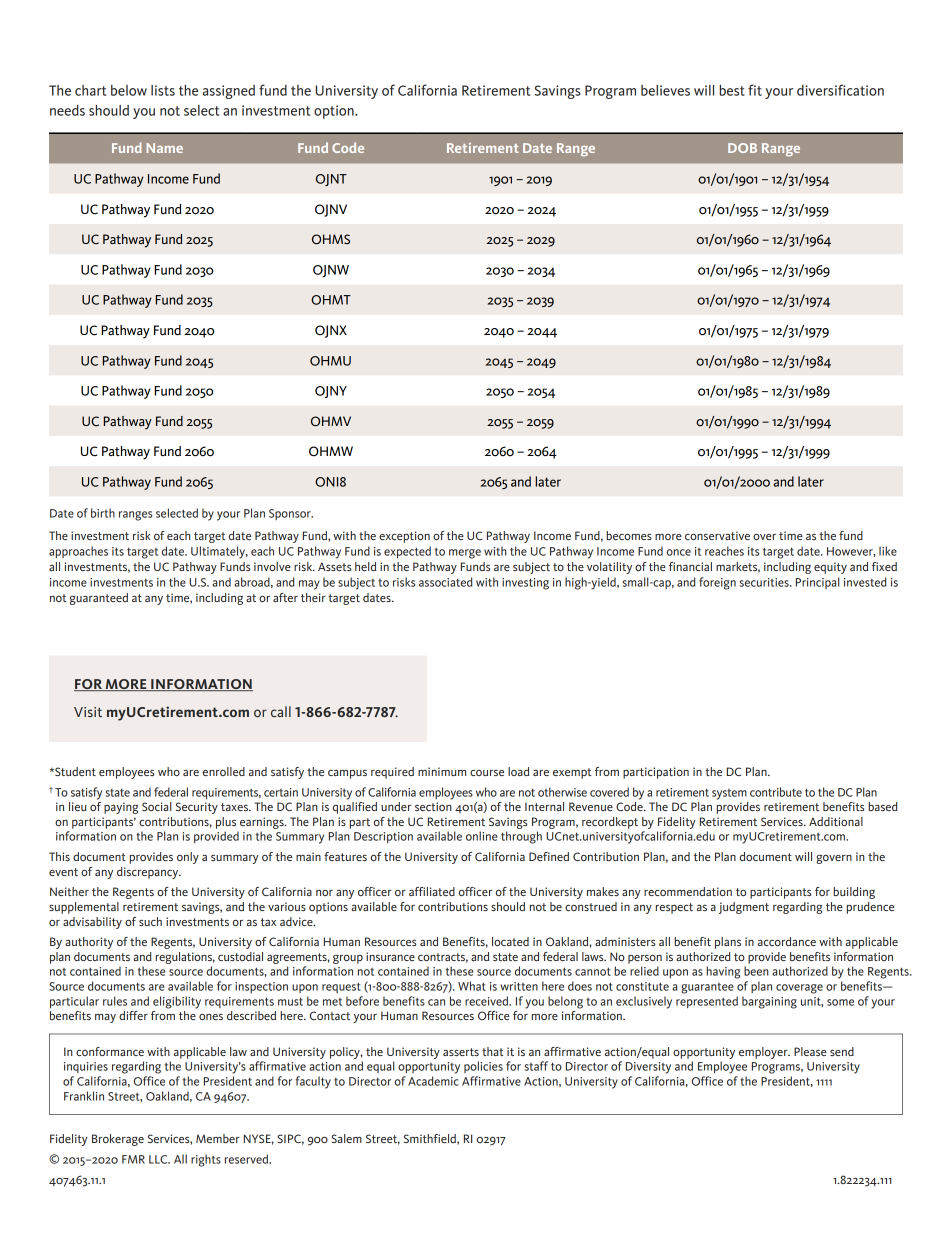 The image size is (952, 1233). I want to click on DOB, so click(742, 148).
